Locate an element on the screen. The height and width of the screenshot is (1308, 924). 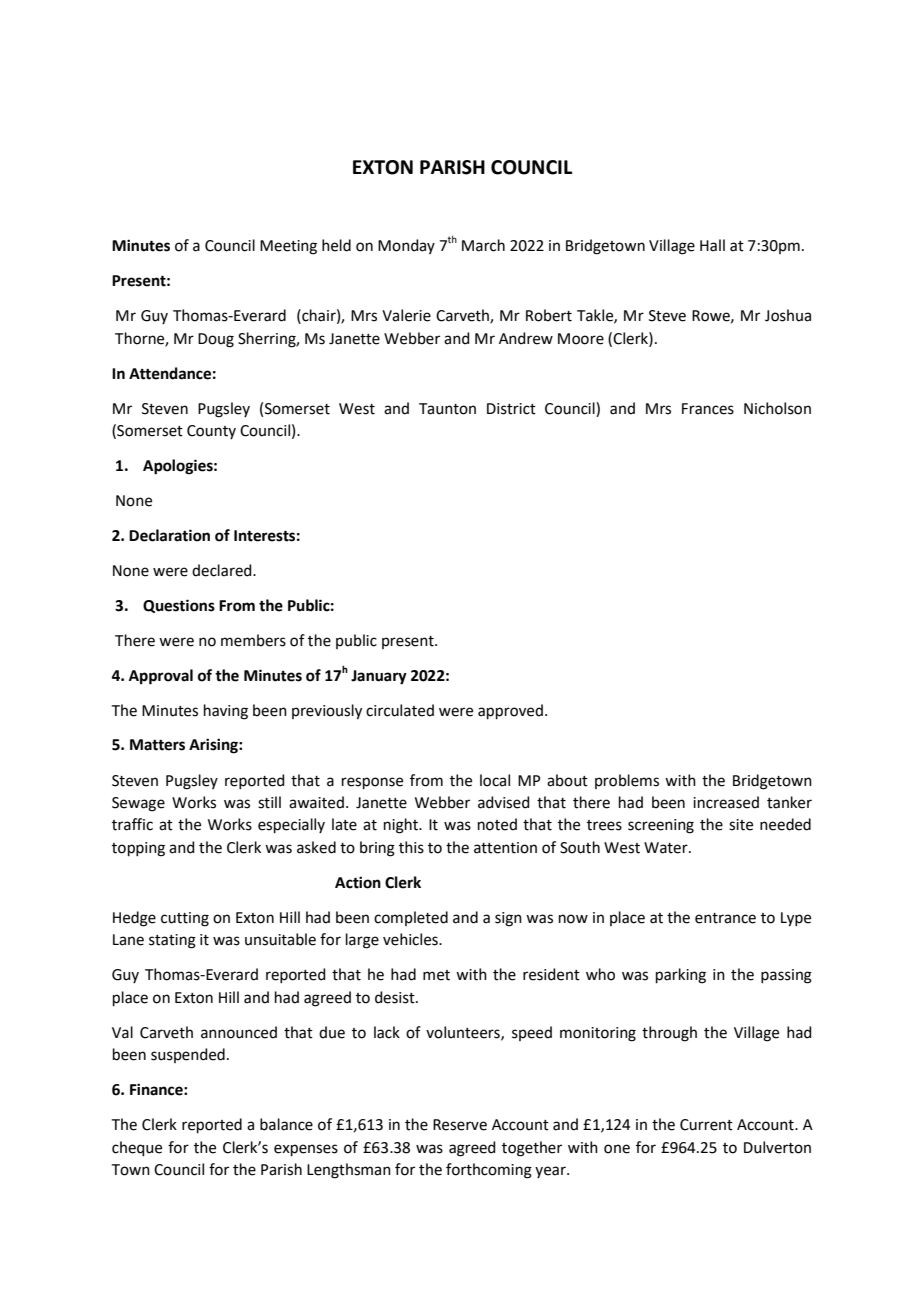
cheque is located at coordinates (137, 1148).
